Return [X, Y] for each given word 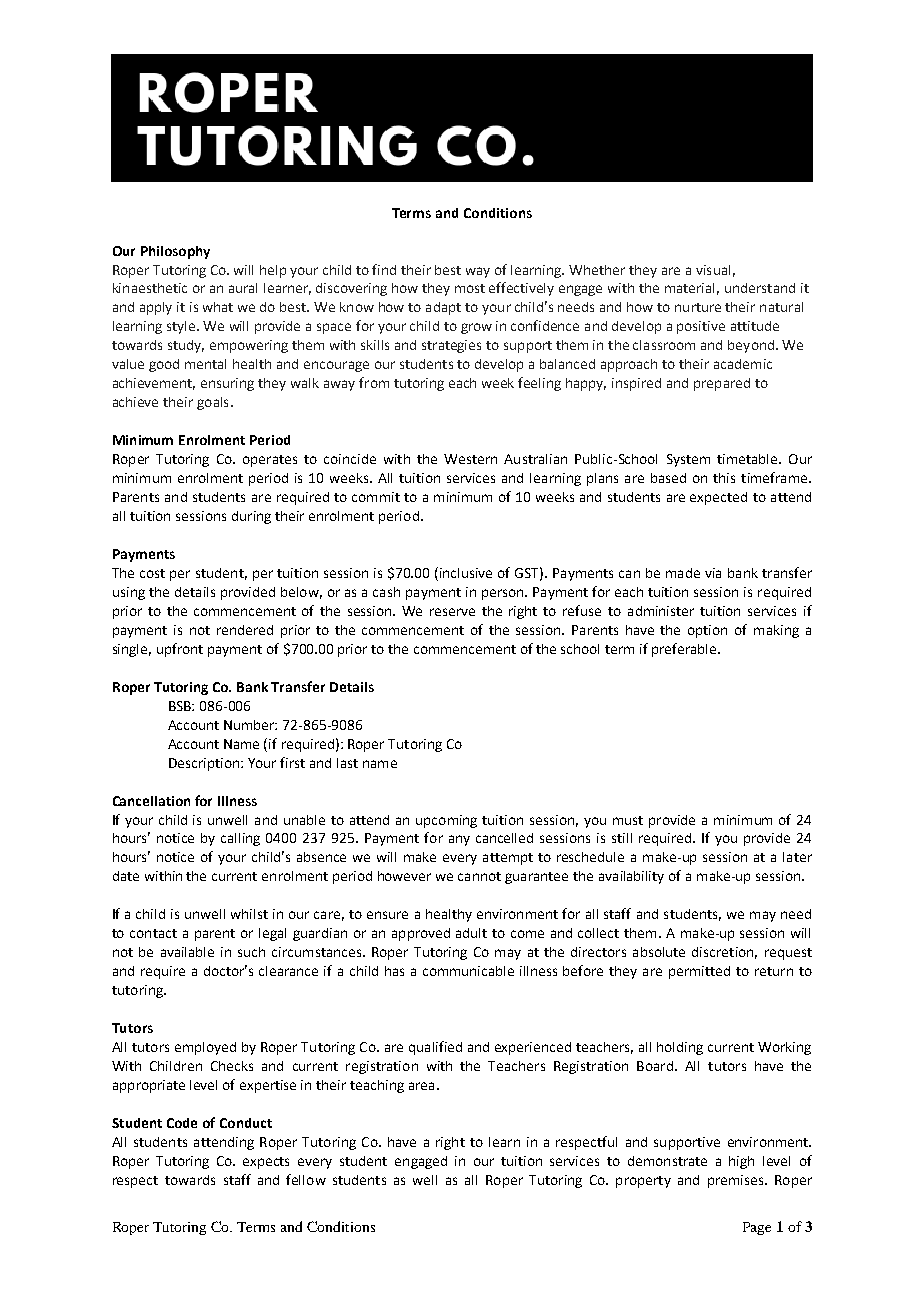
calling [240, 839]
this [724, 478]
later [797, 857]
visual [713, 270]
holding [680, 1048]
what [218, 307]
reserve [452, 612]
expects [266, 1163]
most [470, 288]
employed [205, 1048]
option [707, 631]
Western [470, 459]
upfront [180, 650]
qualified [435, 1048]
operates [270, 461]
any [459, 840]
